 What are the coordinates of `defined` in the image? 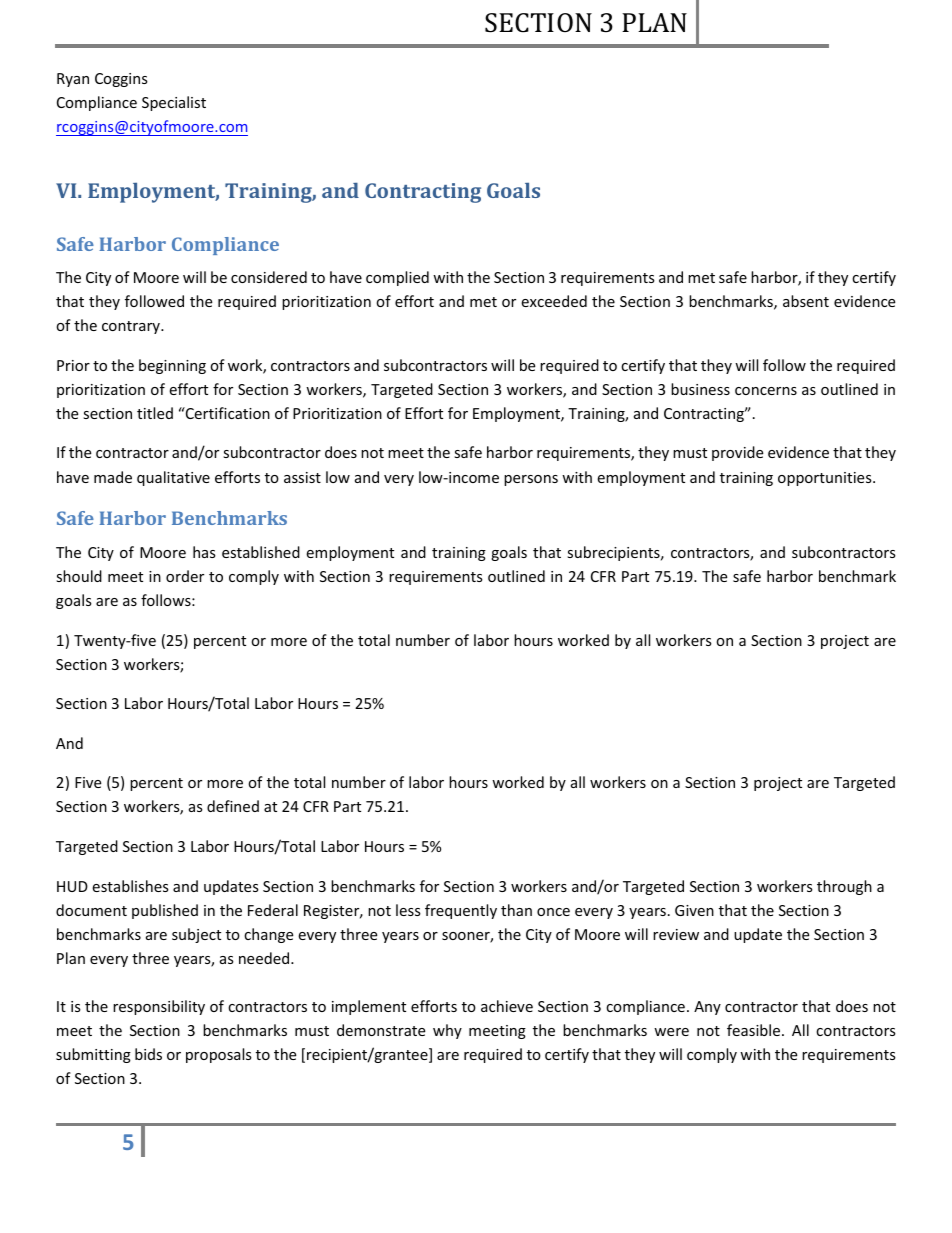 It's located at (233, 806).
